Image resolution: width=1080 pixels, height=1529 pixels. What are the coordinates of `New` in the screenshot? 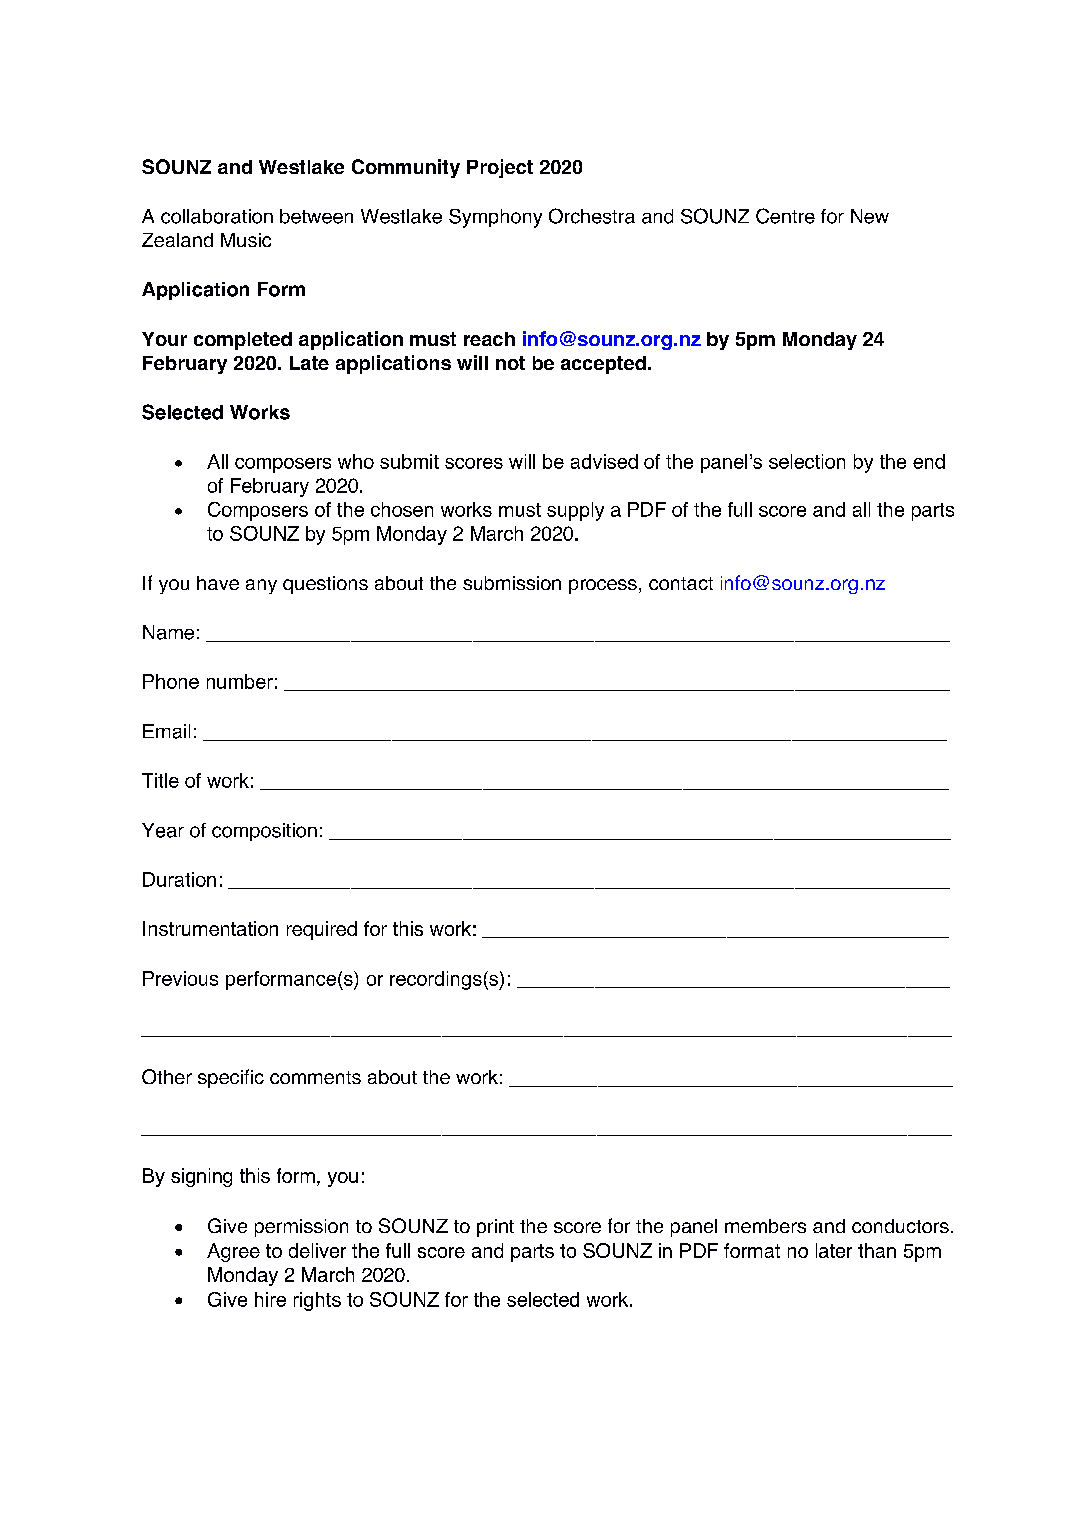 It's located at (870, 216).
